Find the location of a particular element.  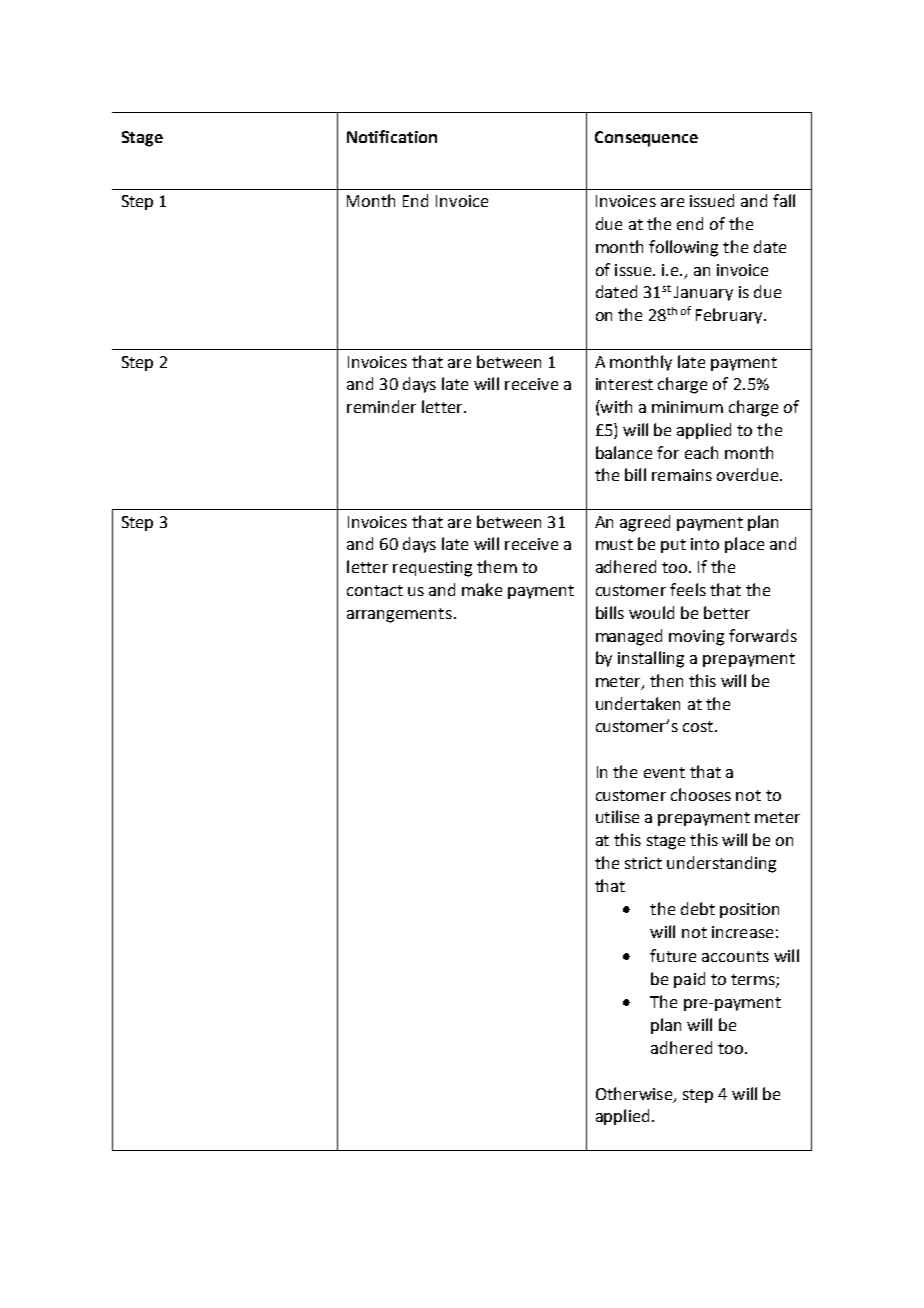

Consequence is located at coordinates (646, 139).
